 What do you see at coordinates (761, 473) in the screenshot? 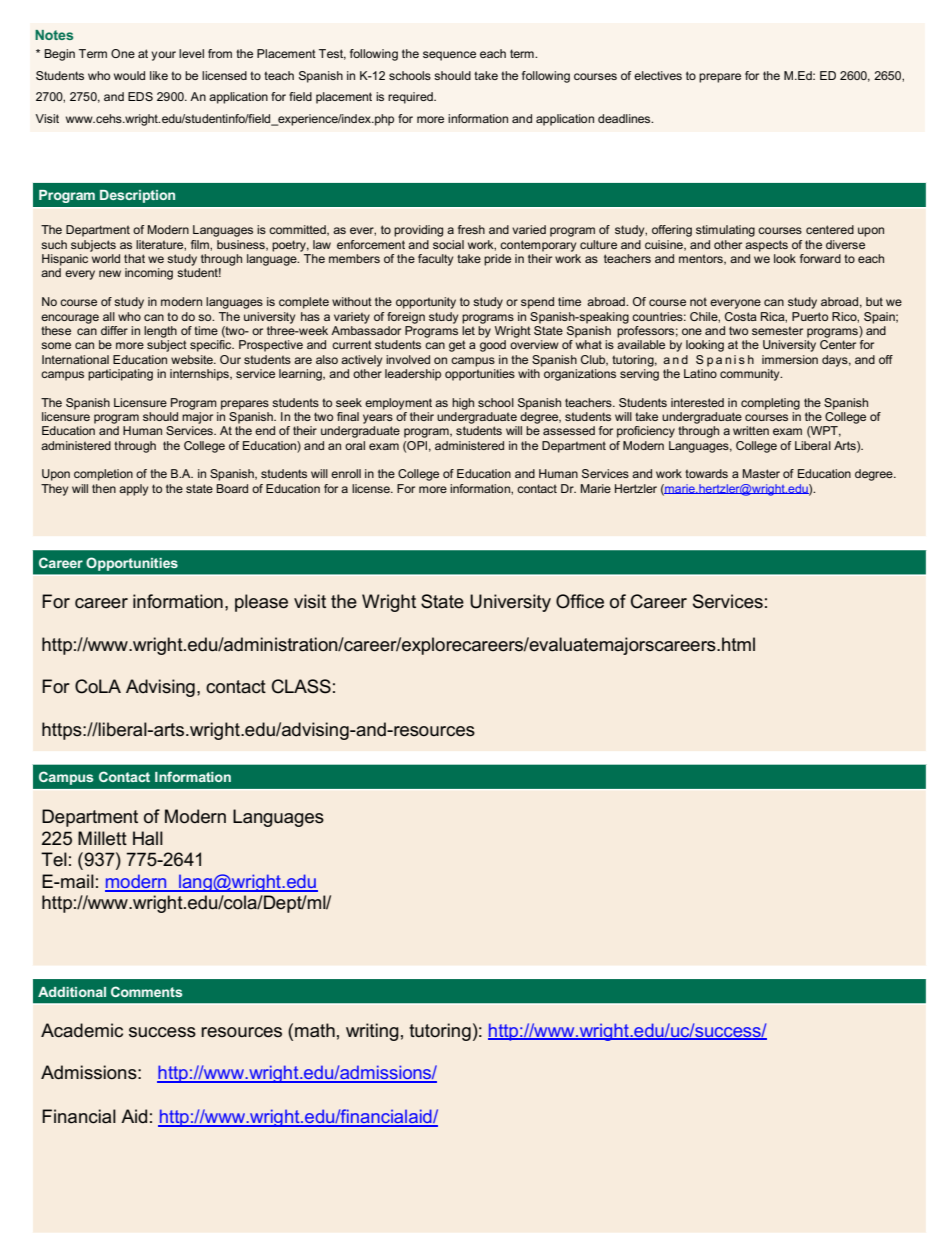
I see `Master` at bounding box center [761, 473].
